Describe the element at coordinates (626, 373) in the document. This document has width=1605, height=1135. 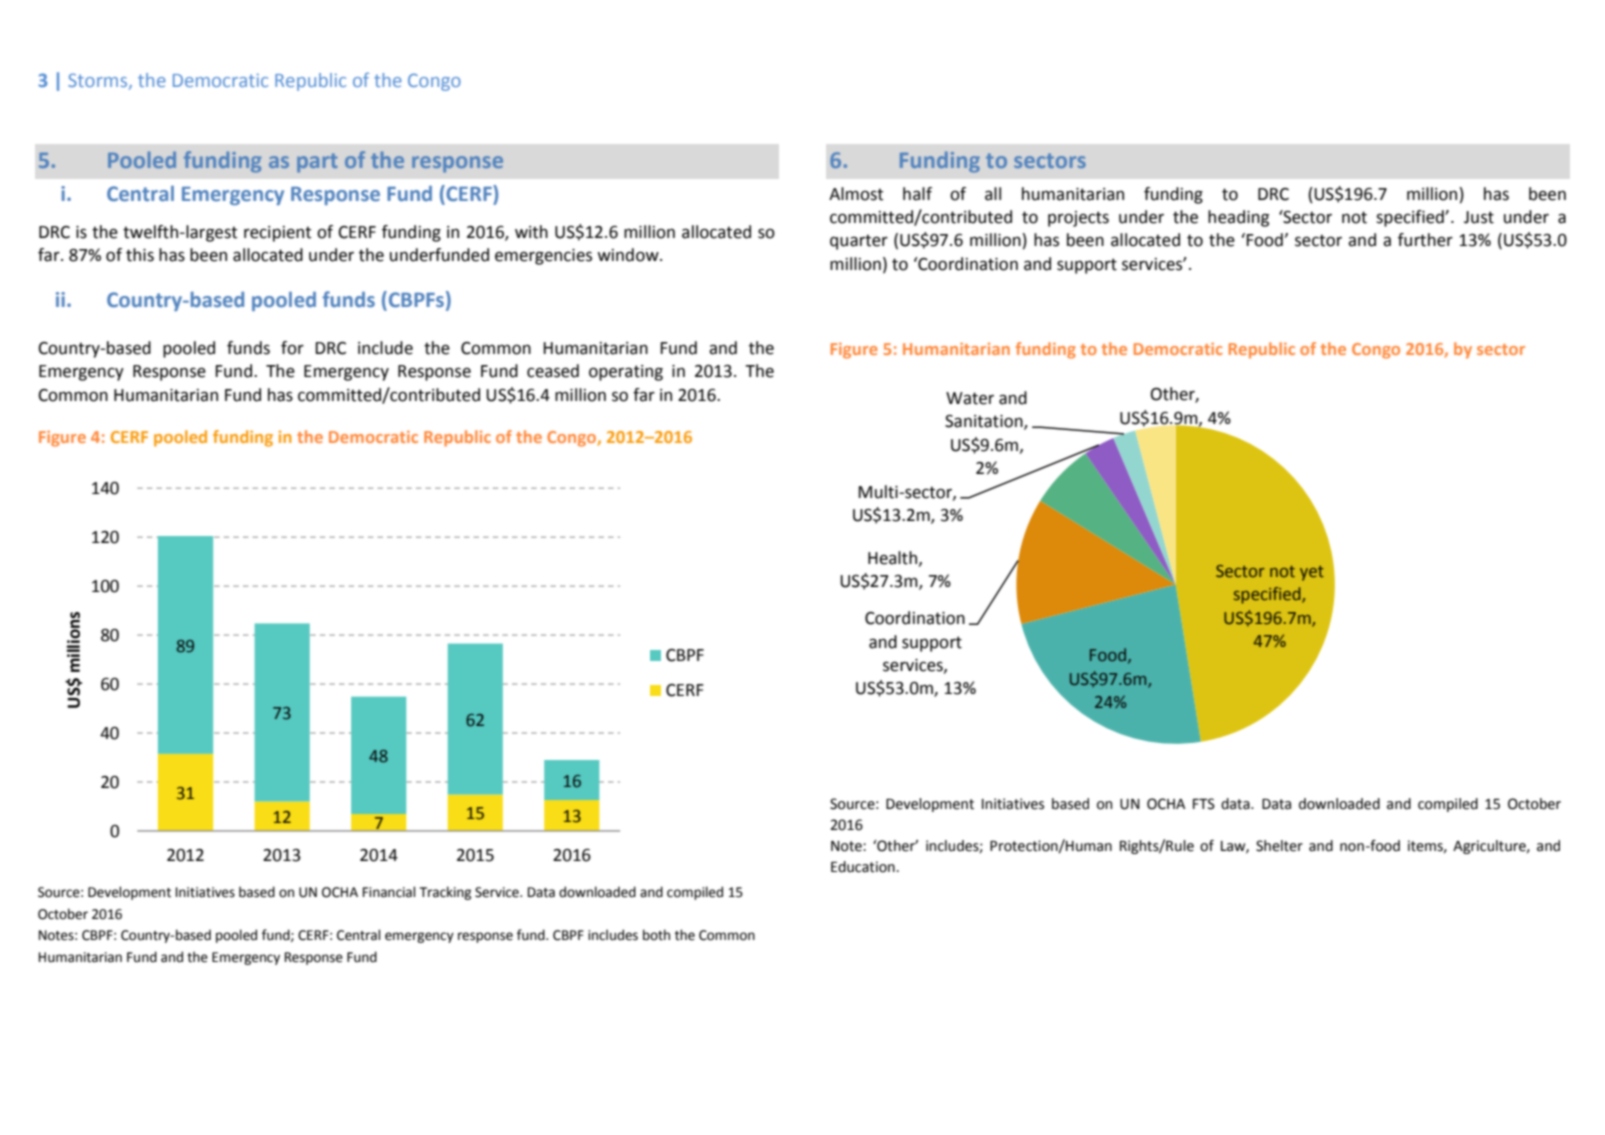
I see `operating` at that location.
